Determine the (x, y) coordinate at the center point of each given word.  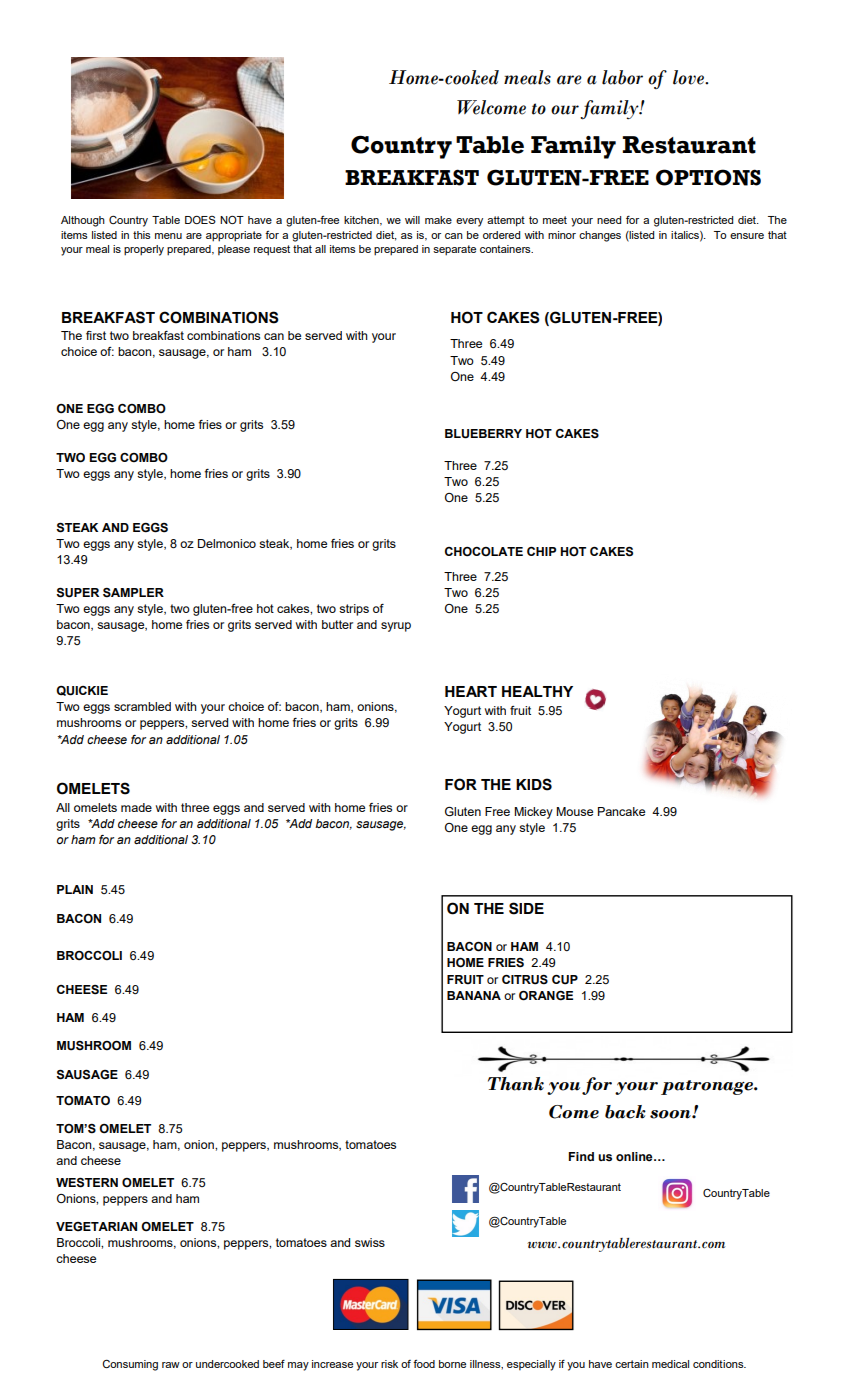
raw (171, 1365)
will (412, 220)
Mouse (574, 811)
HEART (471, 691)
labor (622, 77)
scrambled (142, 706)
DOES (200, 220)
